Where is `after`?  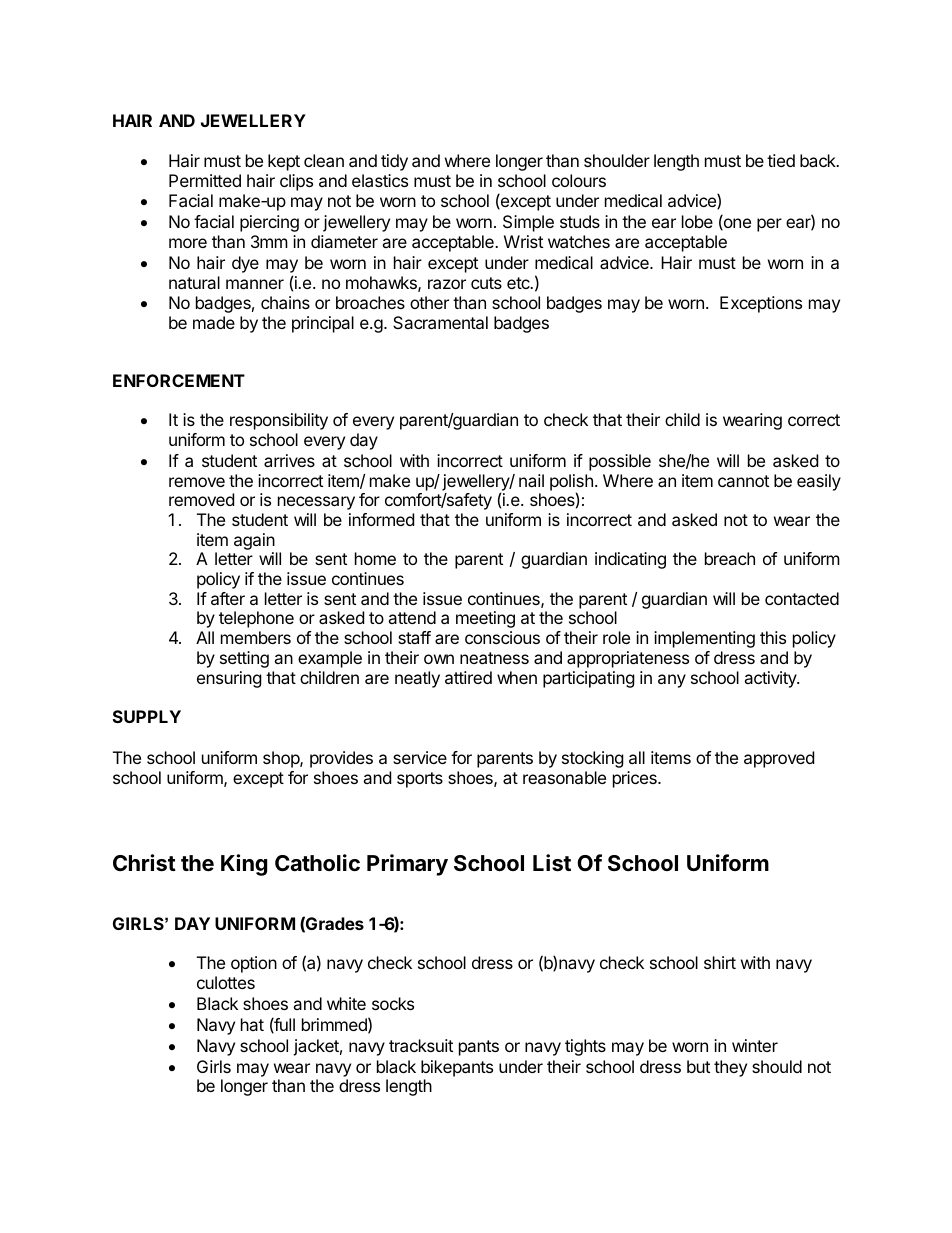
after is located at coordinates (228, 598).
